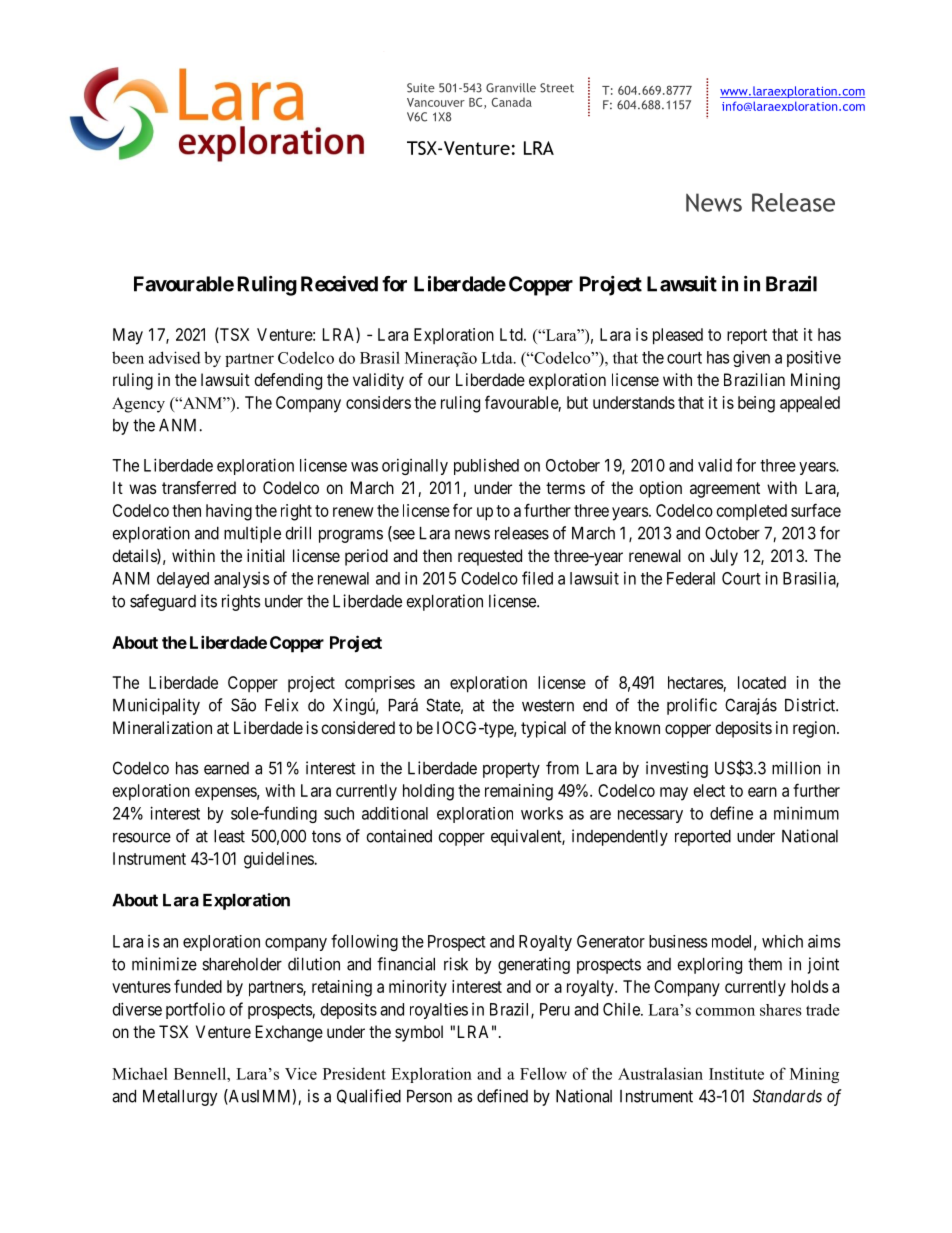  Describe the element at coordinates (519, 792) in the screenshot. I see `remaining` at that location.
